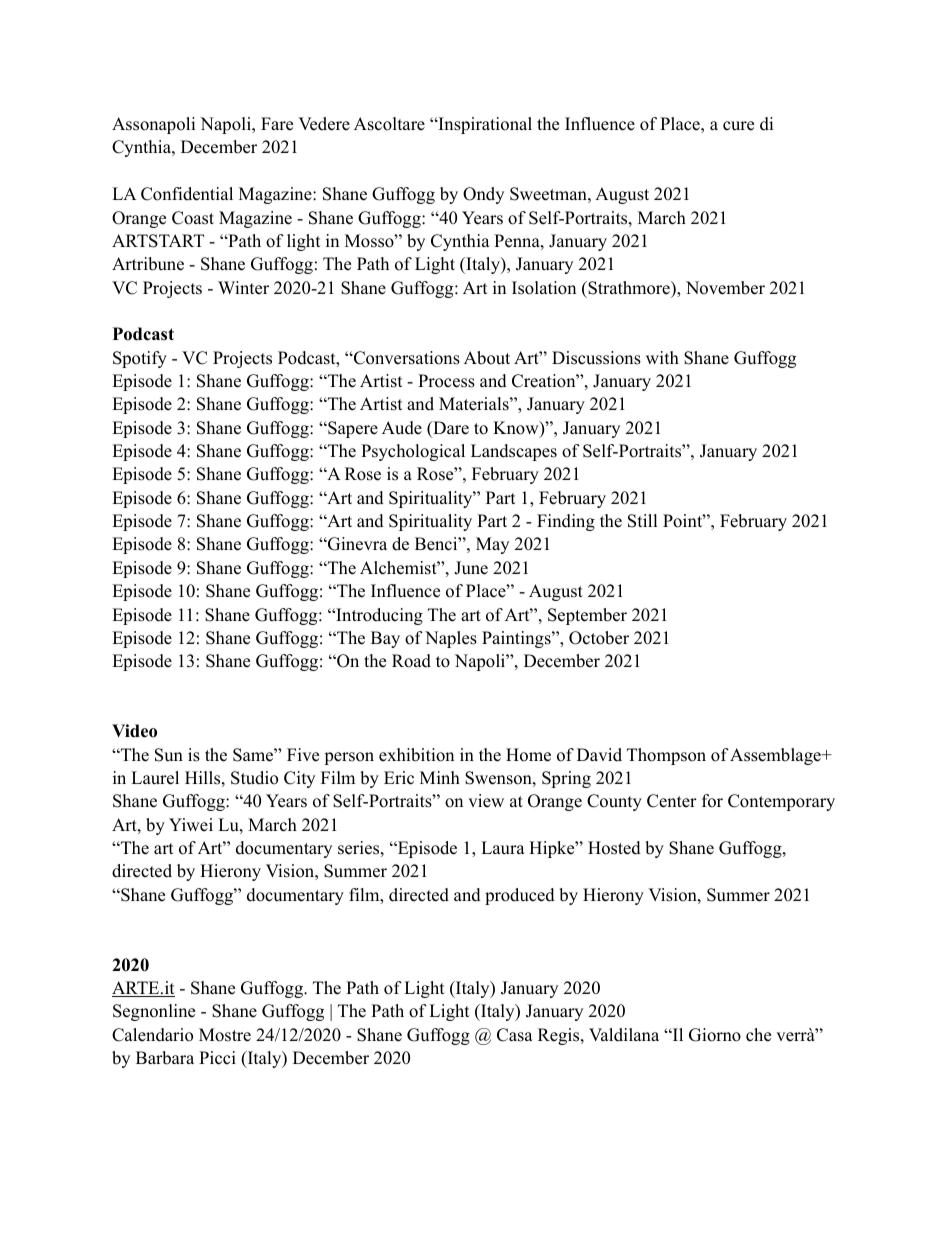  I want to click on Confidential, so click(187, 194).
